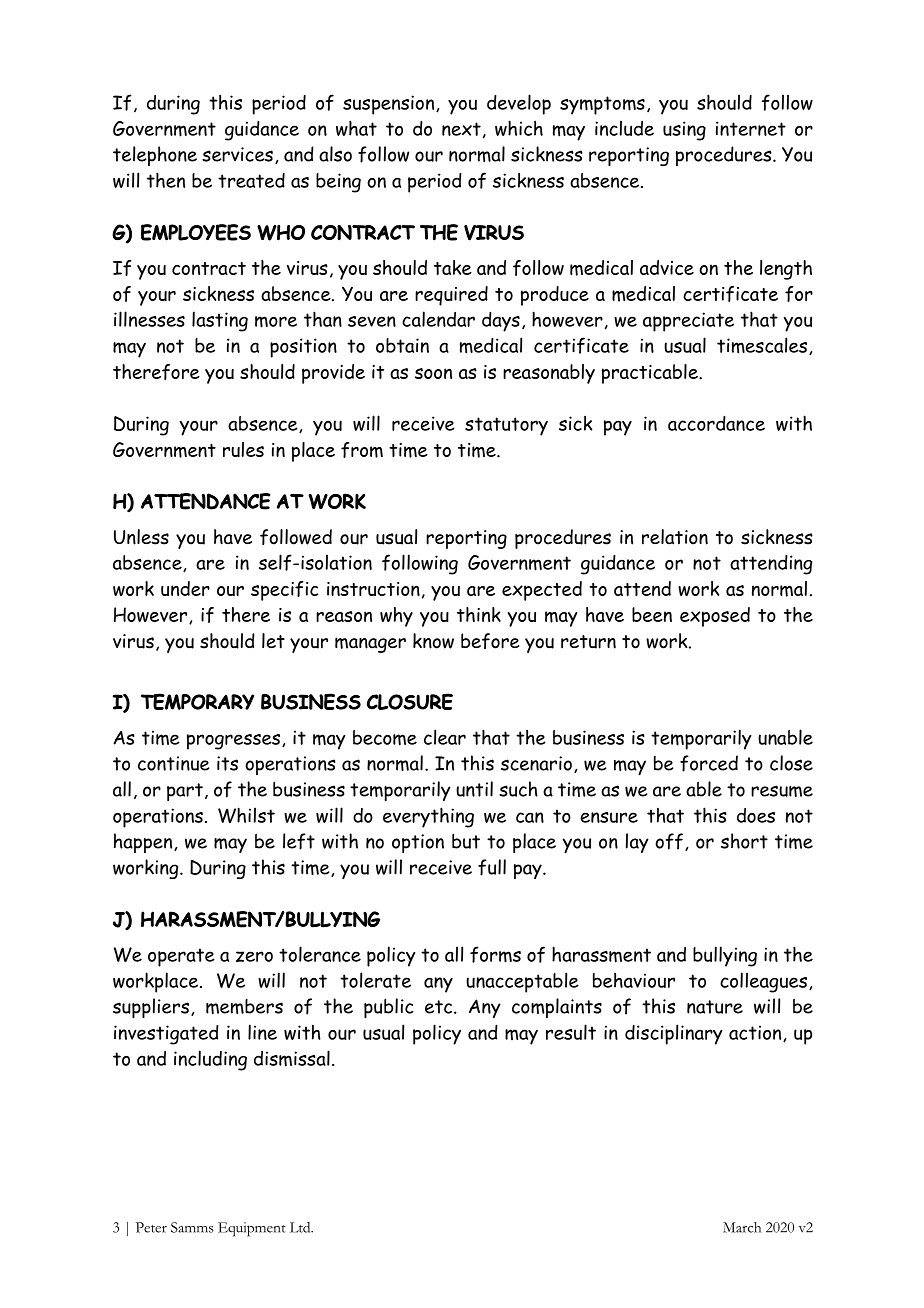 The width and height of the screenshot is (924, 1308). What do you see at coordinates (688, 322) in the screenshot?
I see `appreciate` at bounding box center [688, 322].
